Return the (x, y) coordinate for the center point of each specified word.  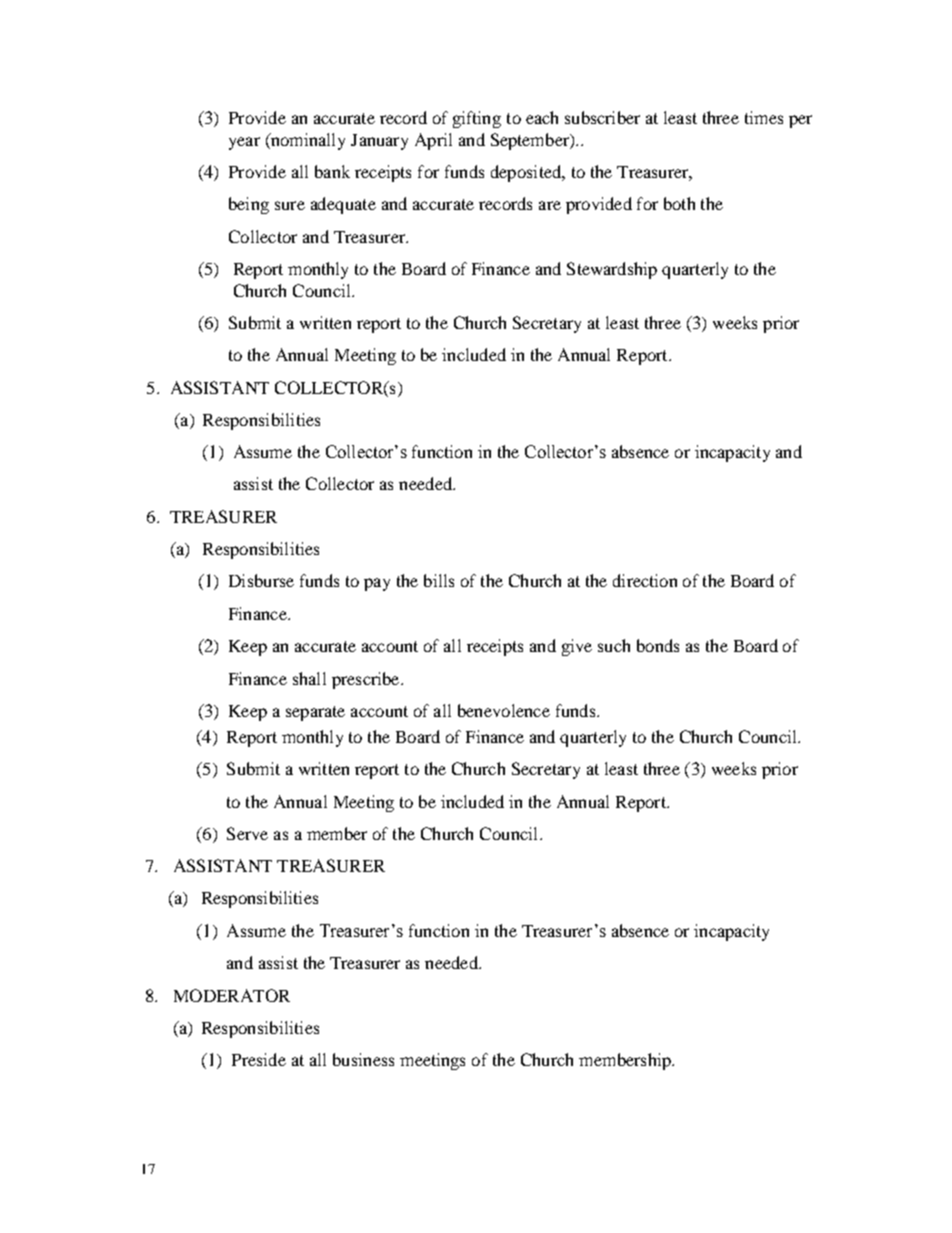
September (531, 141)
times (764, 117)
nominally (306, 141)
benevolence (504, 710)
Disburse (261, 580)
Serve (247, 833)
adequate (343, 205)
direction (645, 580)
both (679, 203)
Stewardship (612, 270)
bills (439, 580)
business (363, 1059)
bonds (658, 645)
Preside (259, 1059)
